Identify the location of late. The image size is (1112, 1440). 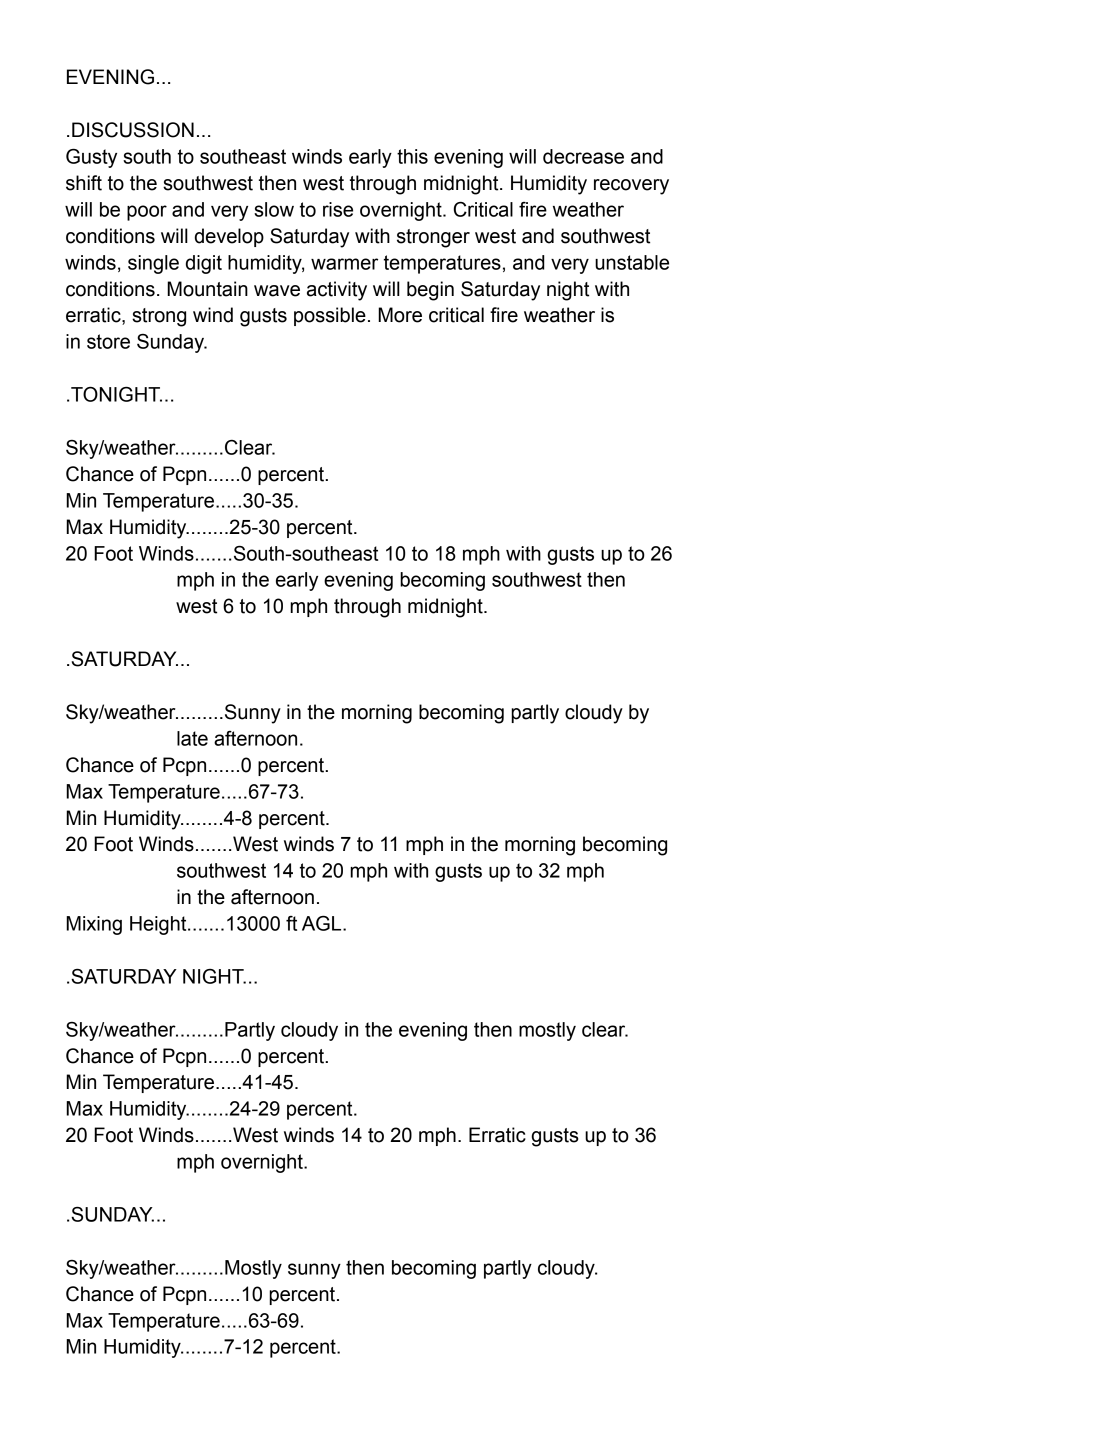
(192, 738).
